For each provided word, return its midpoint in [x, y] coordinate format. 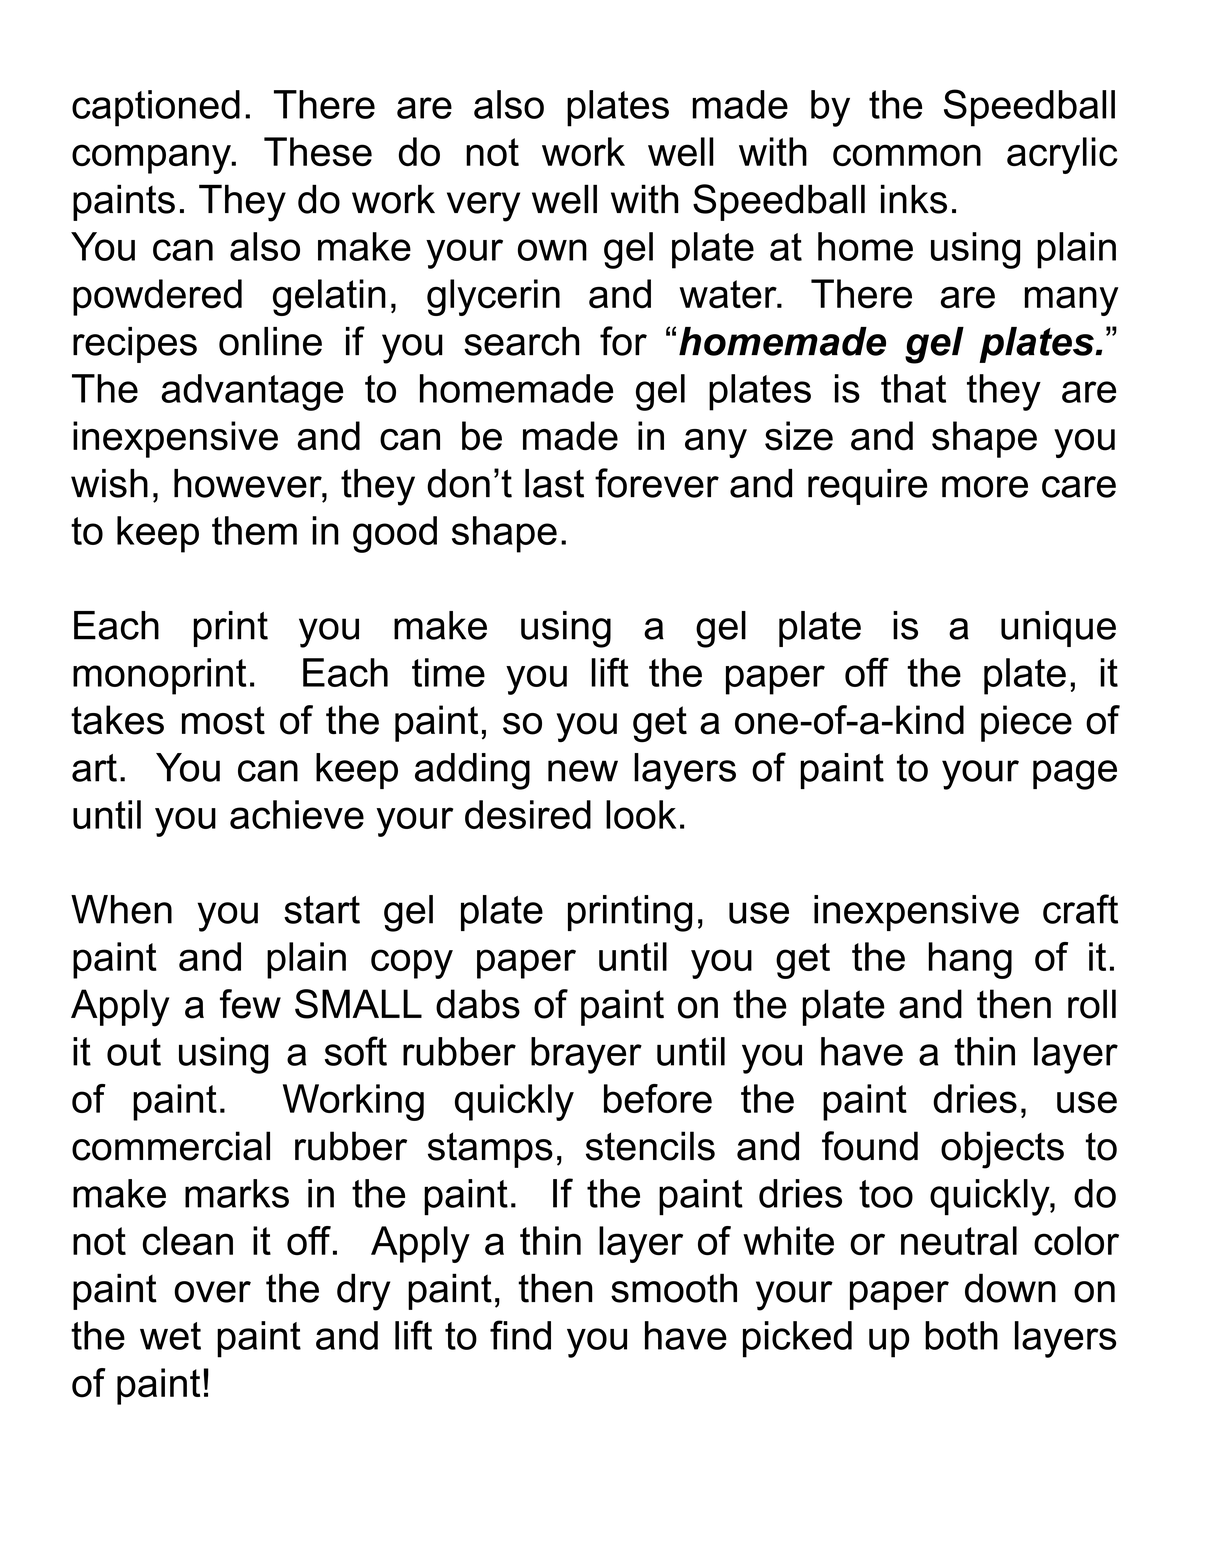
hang [970, 960]
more [985, 487]
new [583, 771]
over [212, 1292]
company [152, 159]
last [554, 483]
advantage [252, 392]
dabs [478, 1004]
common [907, 155]
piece [1026, 723]
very [483, 207]
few [250, 1004]
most [223, 720]
